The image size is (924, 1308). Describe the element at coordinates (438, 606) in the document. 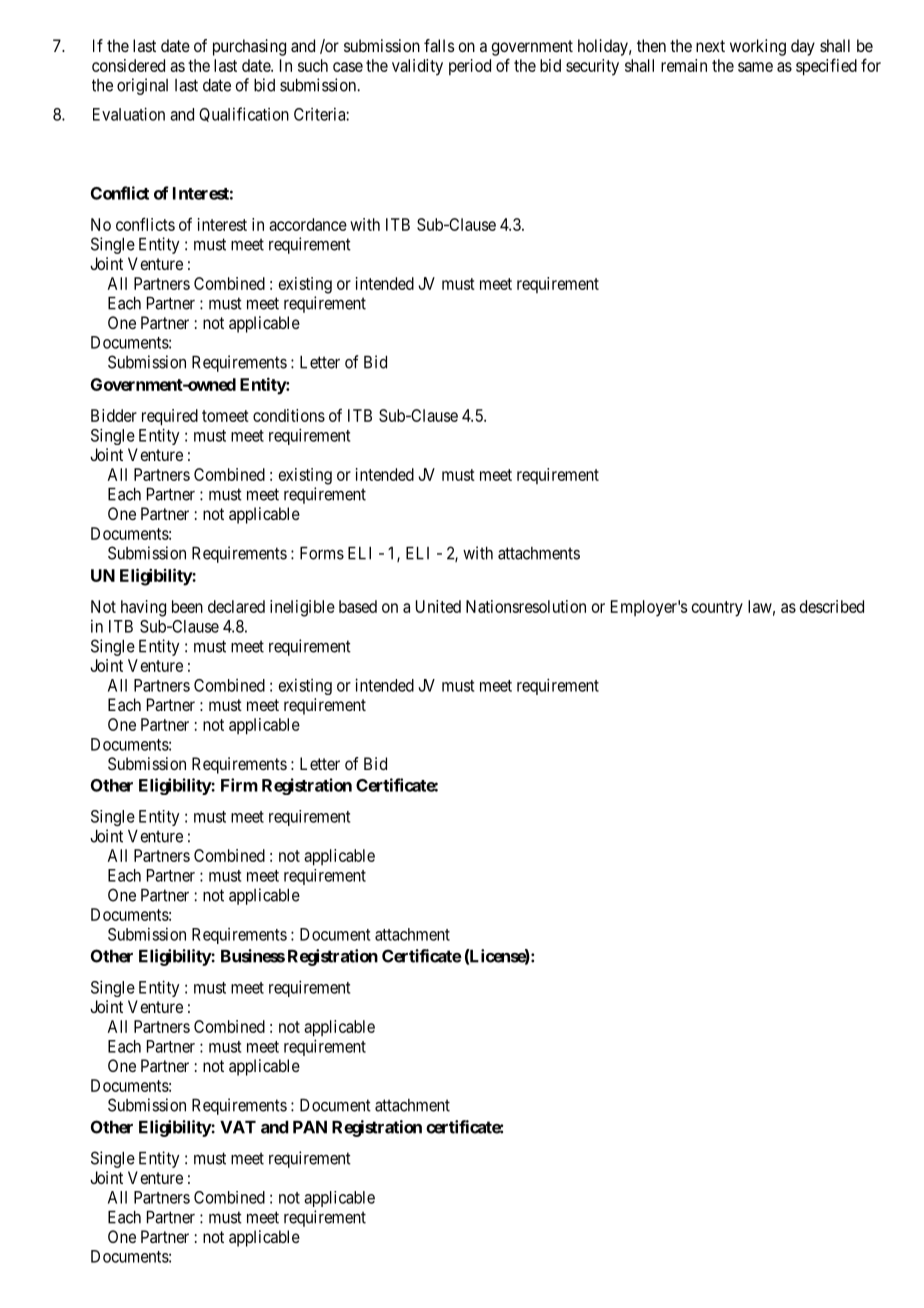

I see `United` at that location.
